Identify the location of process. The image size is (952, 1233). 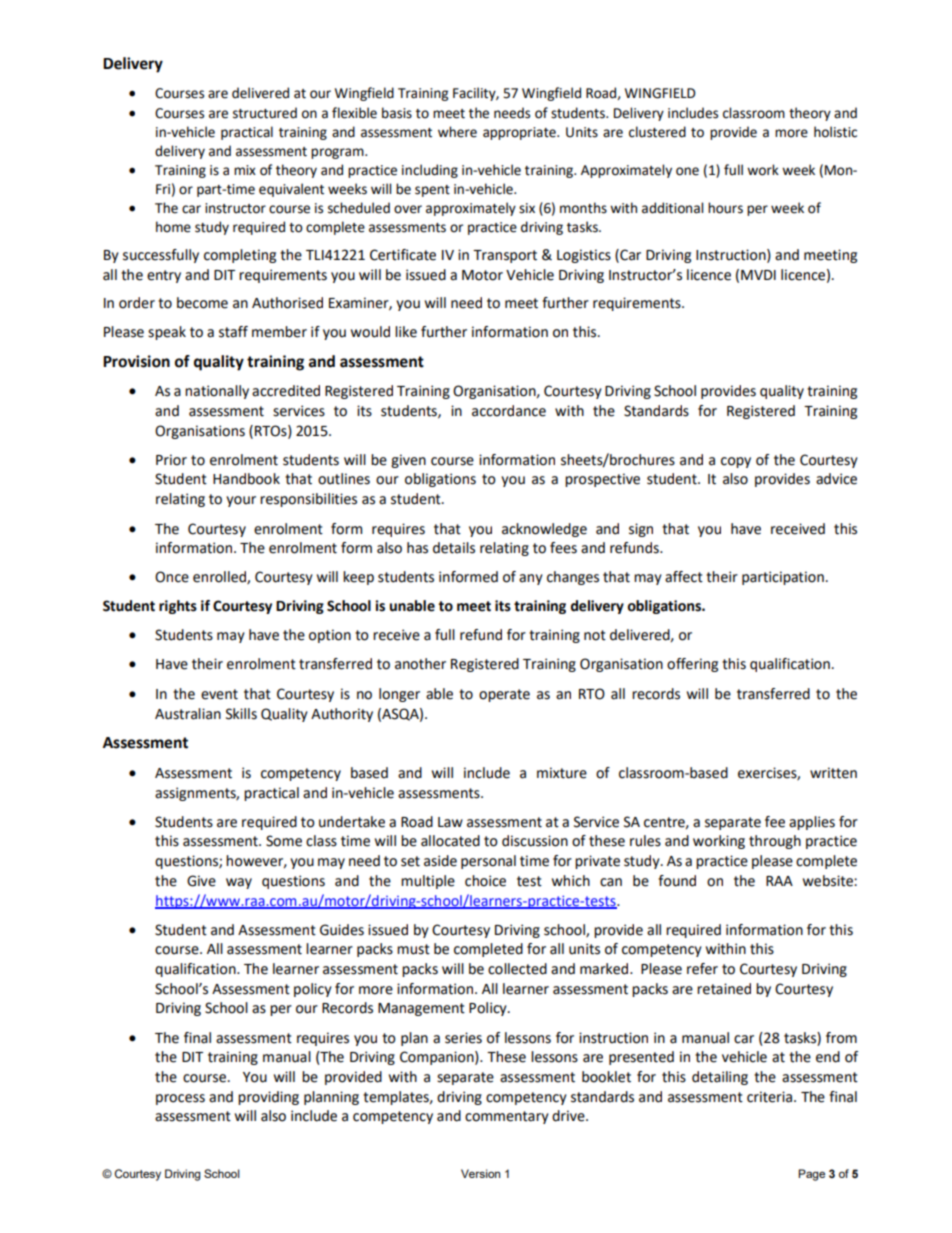
(180, 1099).
